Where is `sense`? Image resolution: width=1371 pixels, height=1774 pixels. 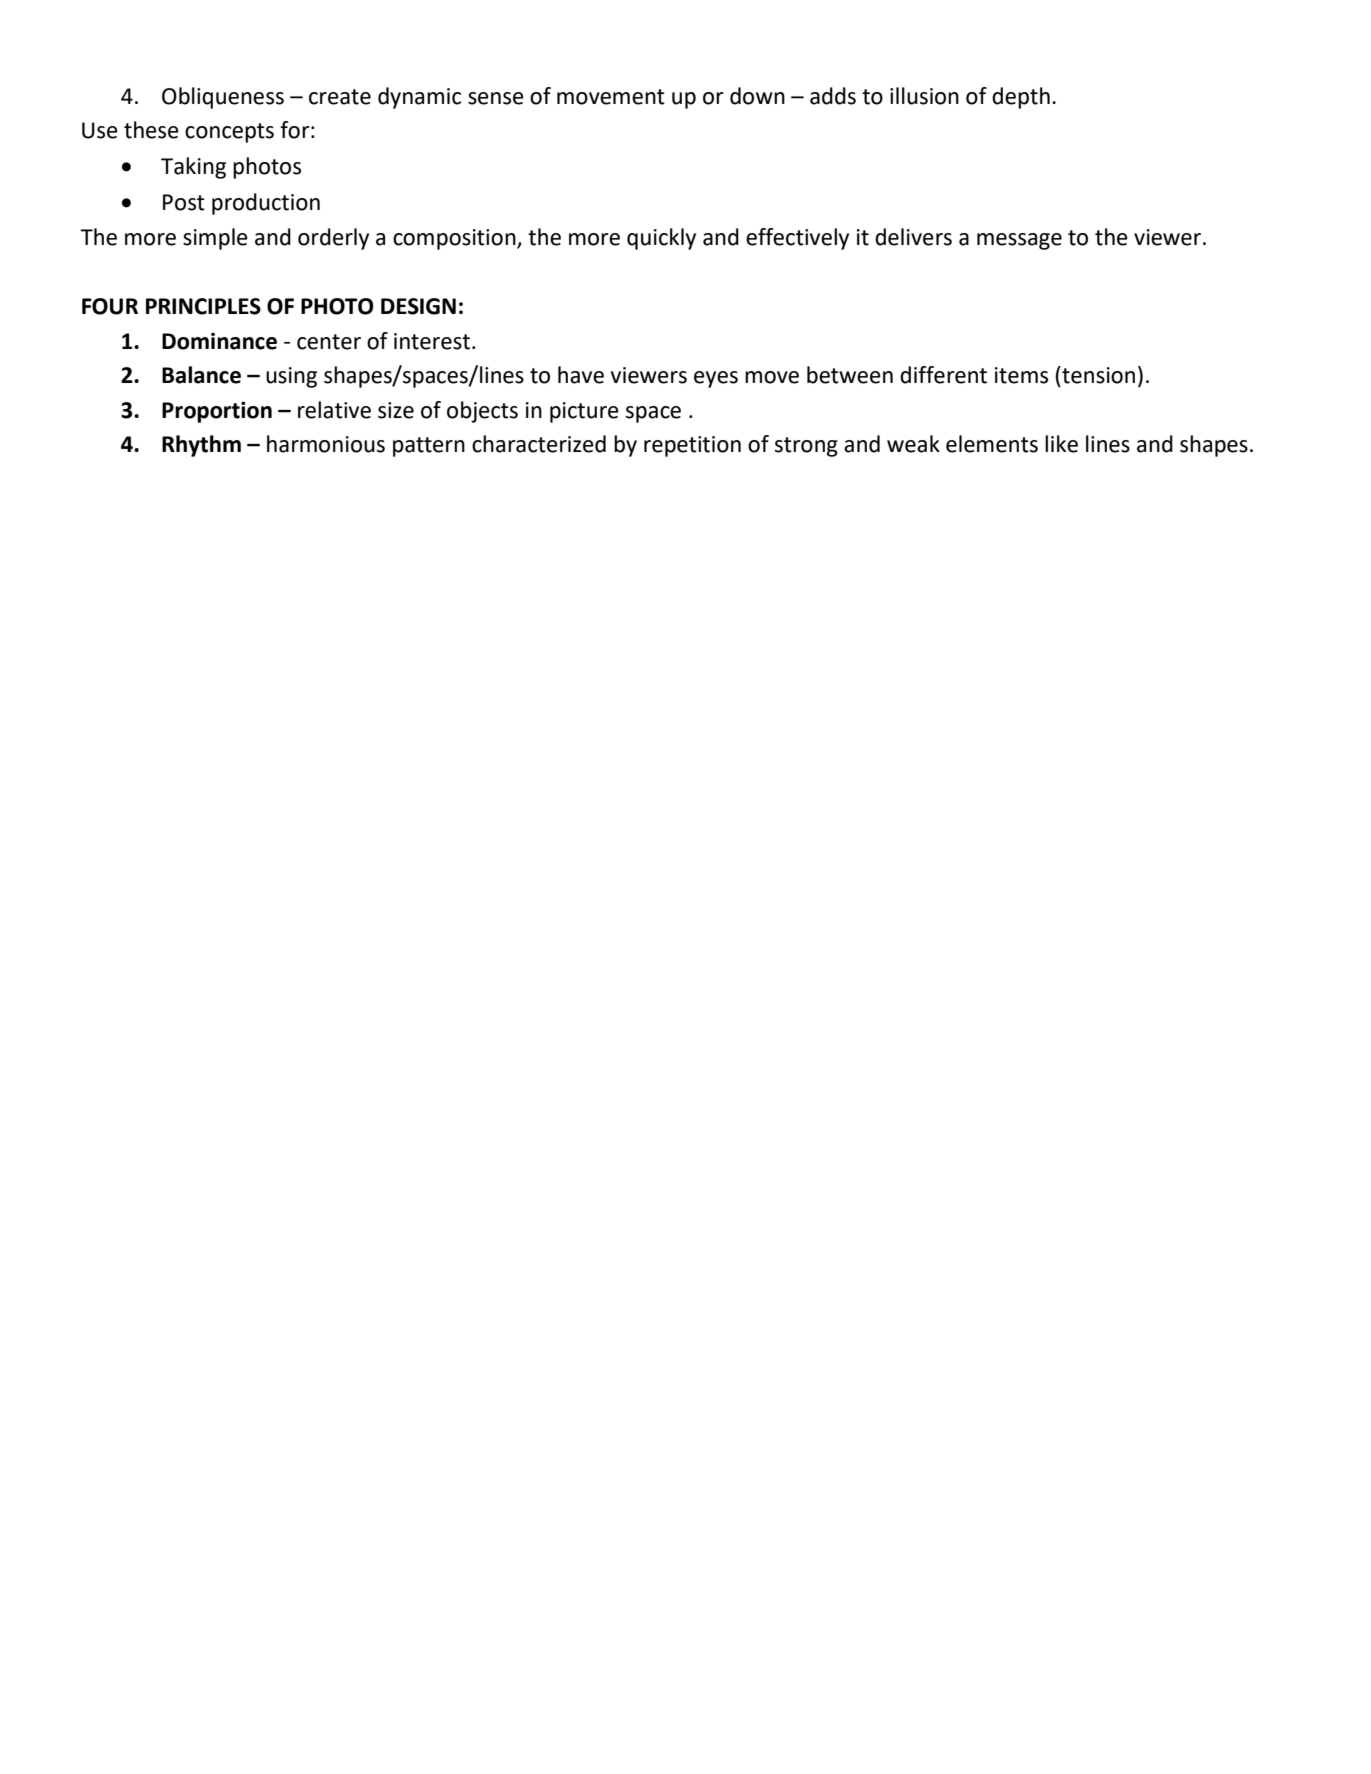 sense is located at coordinates (496, 98).
